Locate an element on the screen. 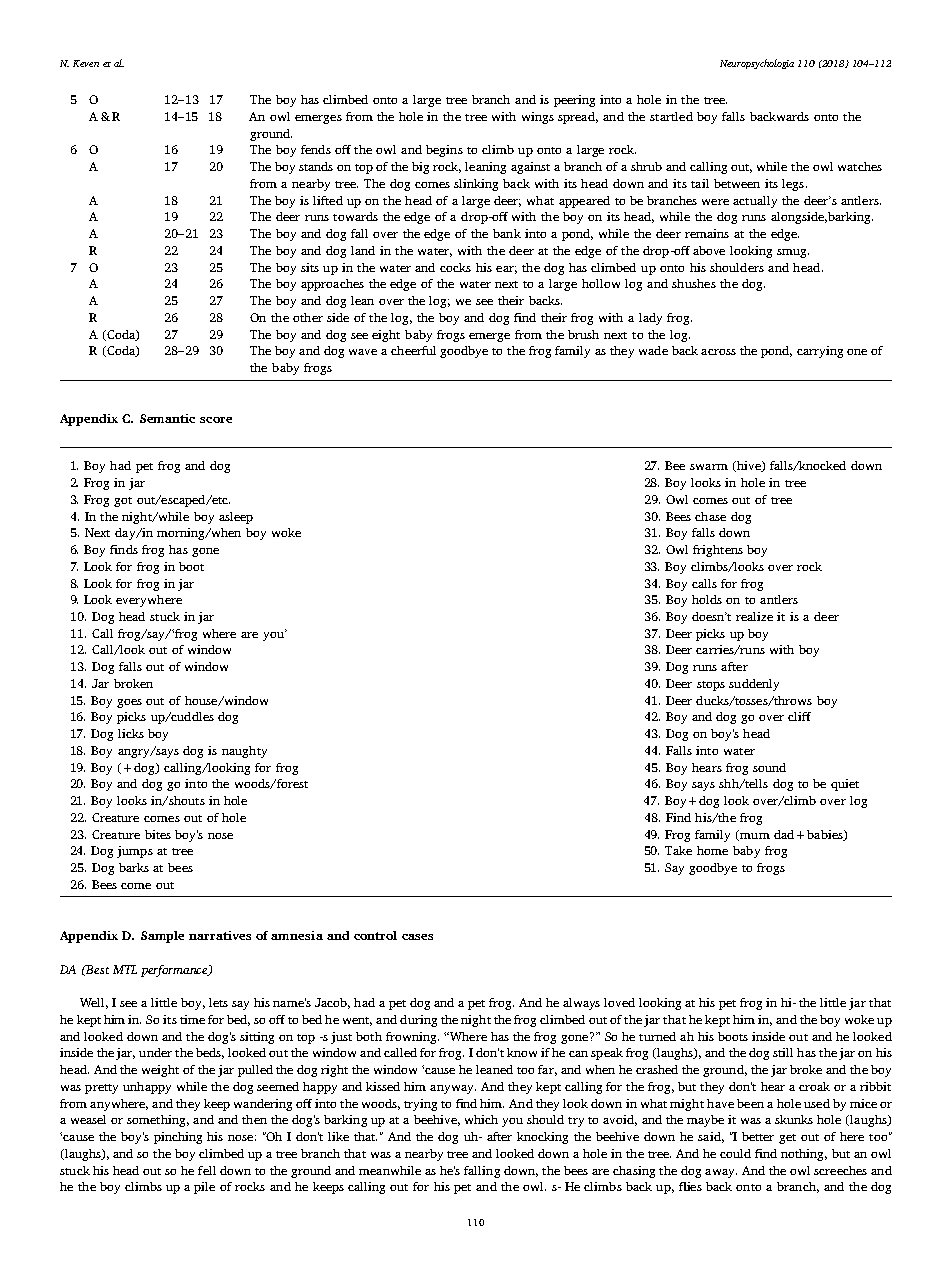 The width and height of the screenshot is (952, 1270). realize is located at coordinates (754, 616).
